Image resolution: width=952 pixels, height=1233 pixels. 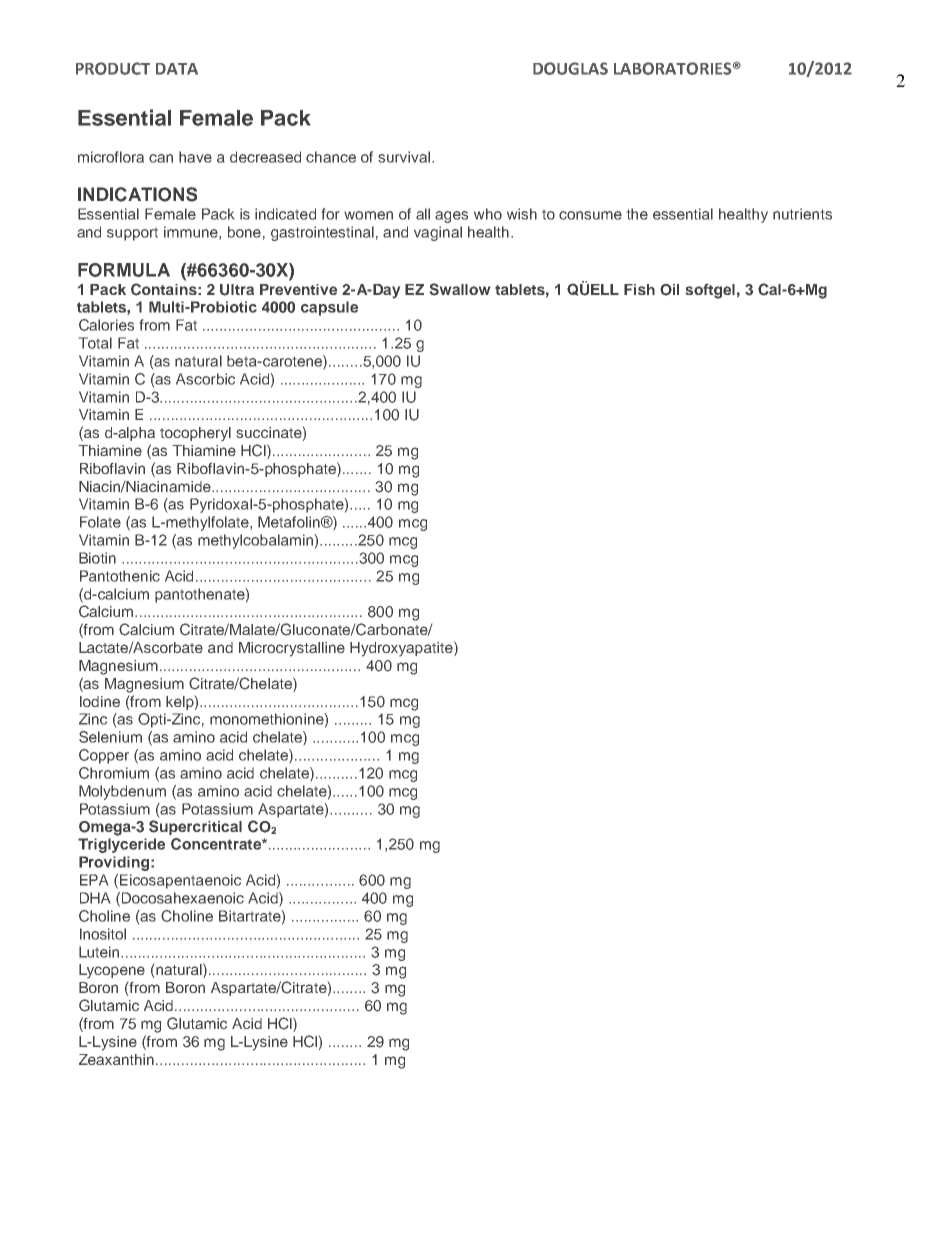 What do you see at coordinates (570, 68) in the screenshot?
I see `DOUGLAS` at bounding box center [570, 68].
